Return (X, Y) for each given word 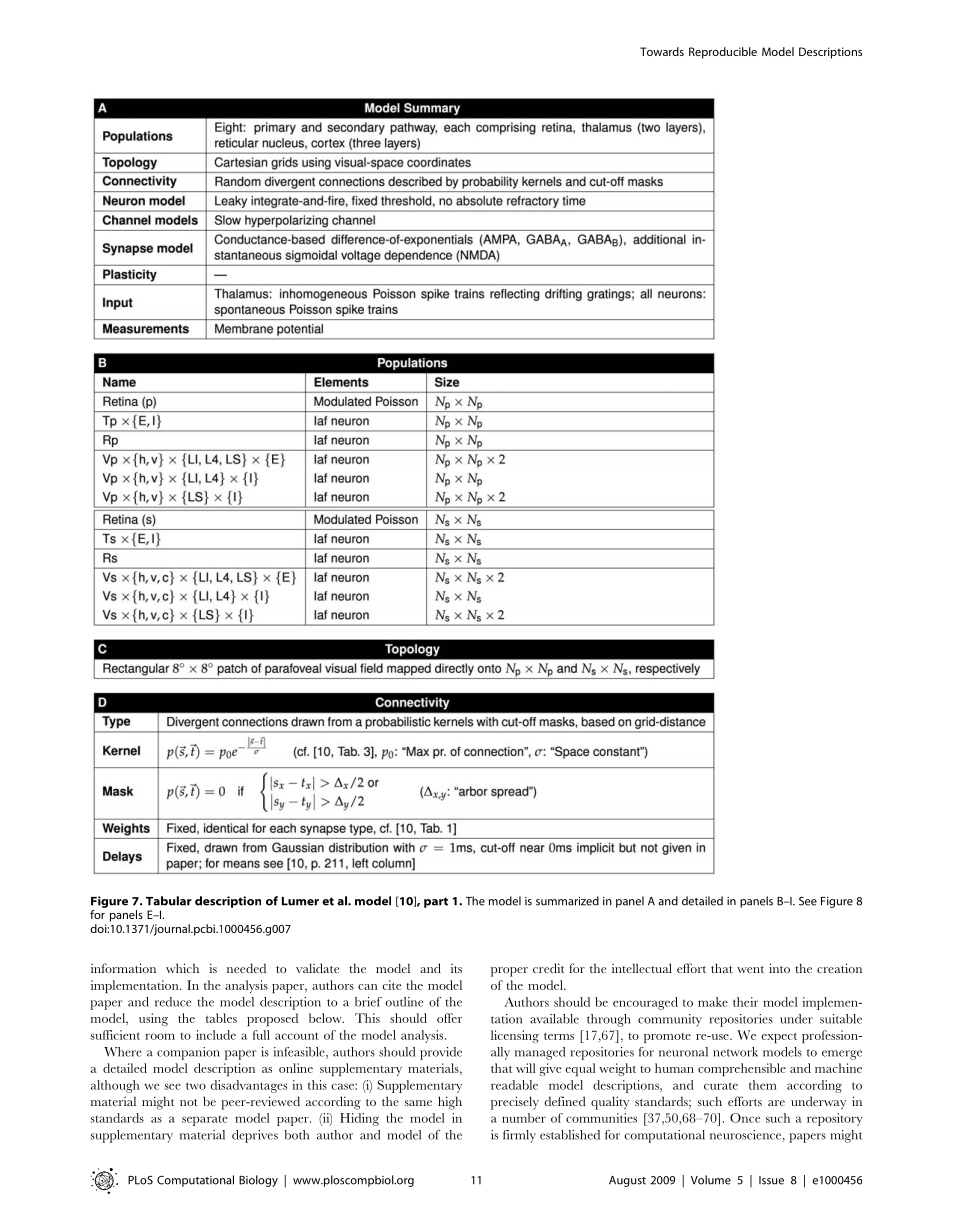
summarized (567, 901)
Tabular (169, 901)
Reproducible (723, 53)
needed (246, 968)
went (750, 969)
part (436, 902)
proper (509, 972)
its (456, 968)
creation (839, 968)
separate (205, 1121)
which (182, 968)
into (779, 968)
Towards (662, 51)
